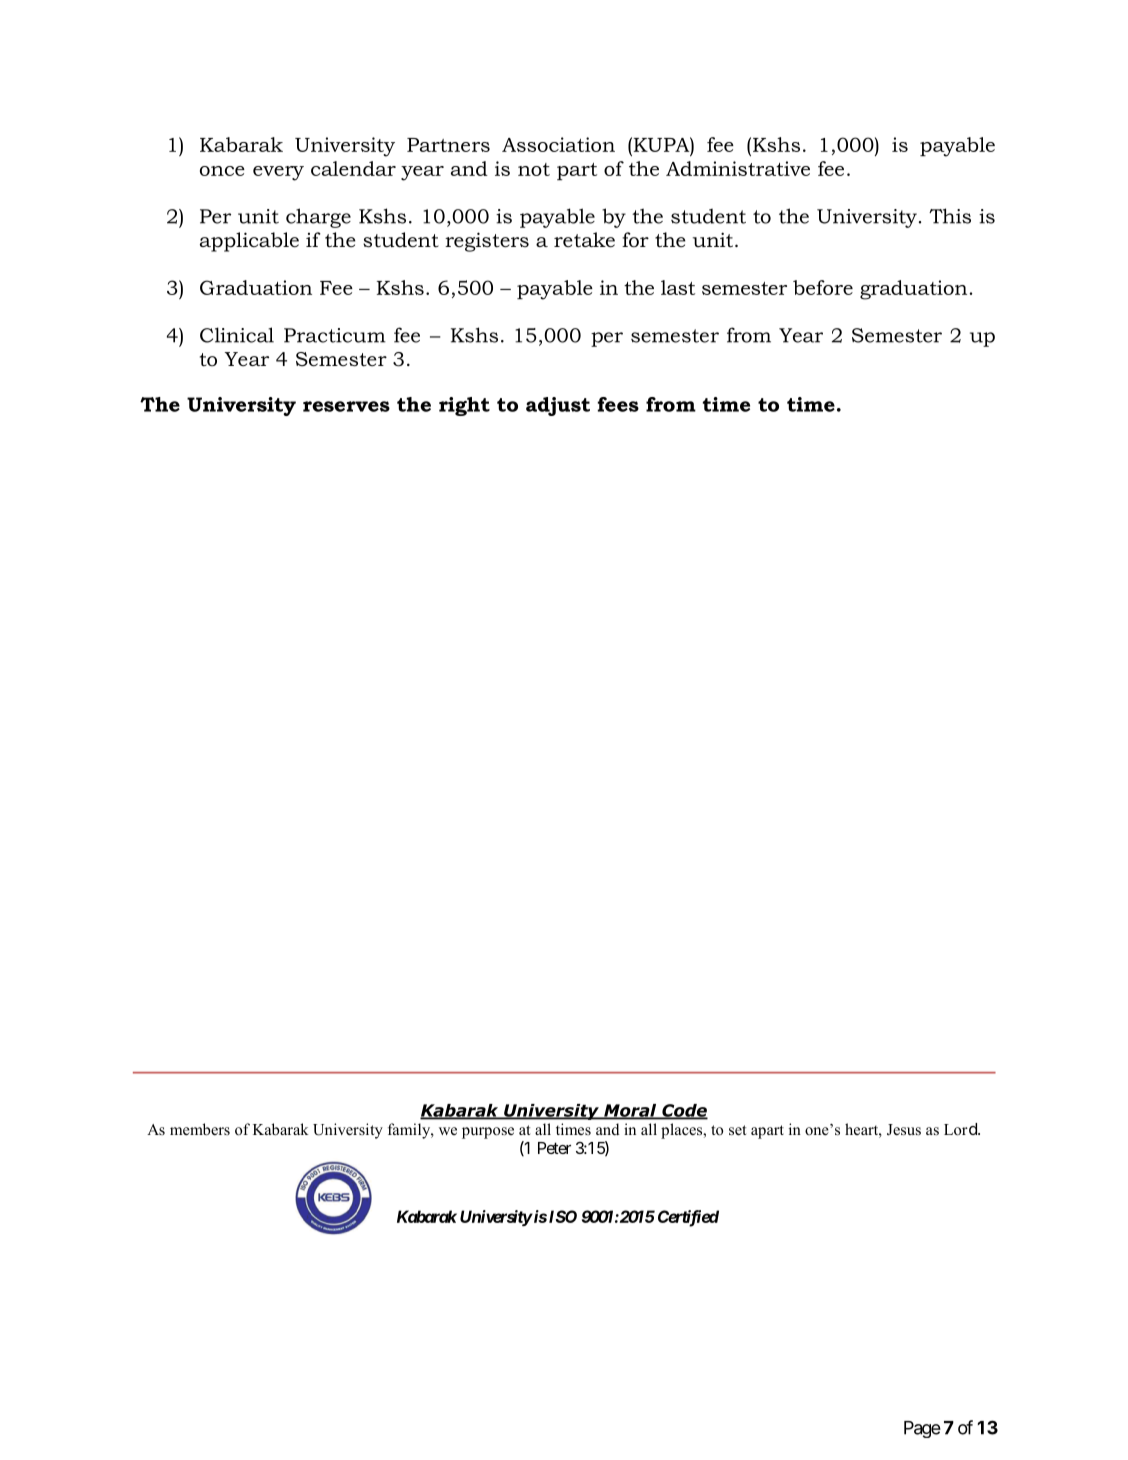 This image has height=1460, width=1128. What do you see at coordinates (922, 1429) in the image?
I see `Page` at bounding box center [922, 1429].
